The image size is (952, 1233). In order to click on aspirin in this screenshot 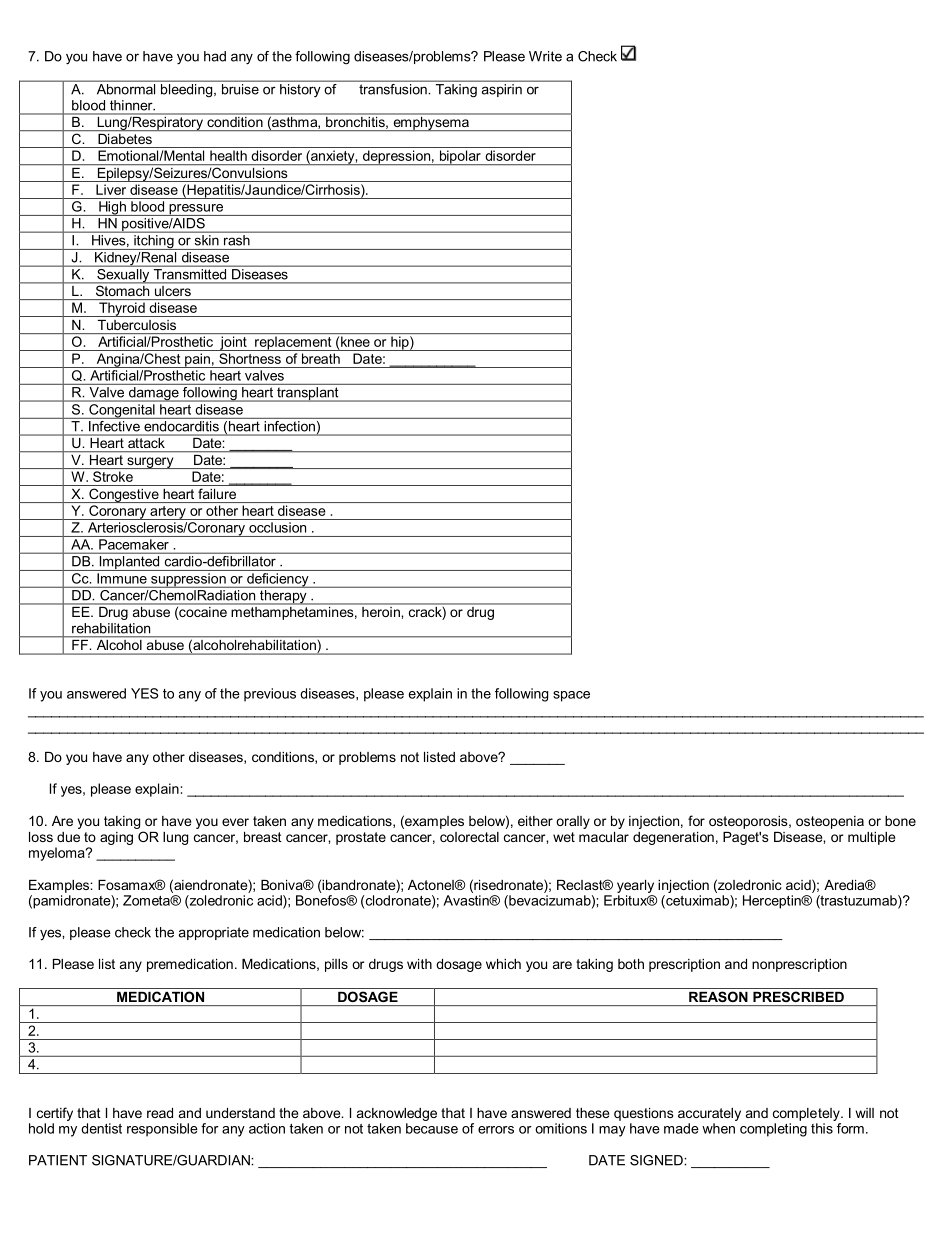, I will do `click(502, 90)`.
